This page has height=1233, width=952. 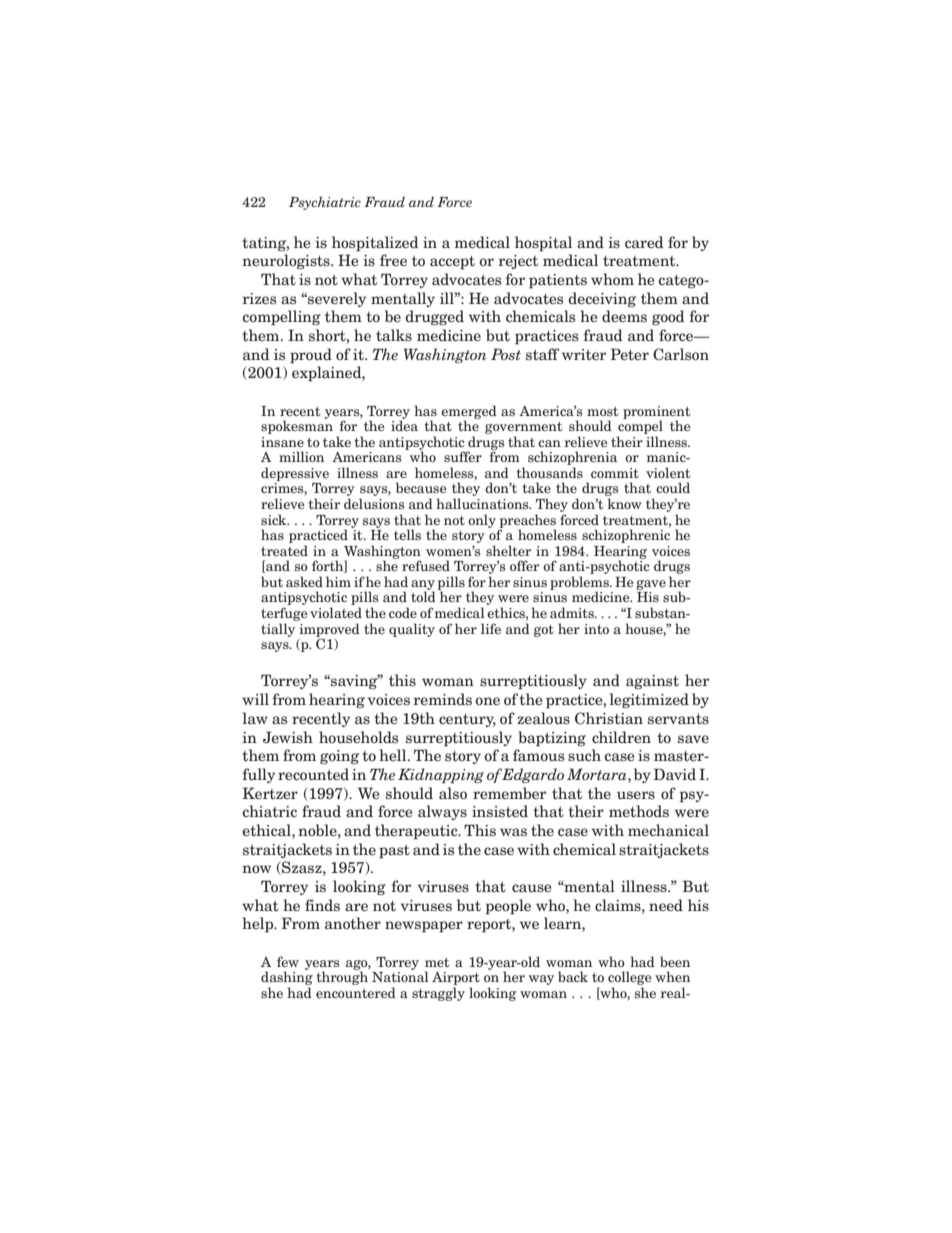 I want to click on suffer, so click(x=463, y=456).
